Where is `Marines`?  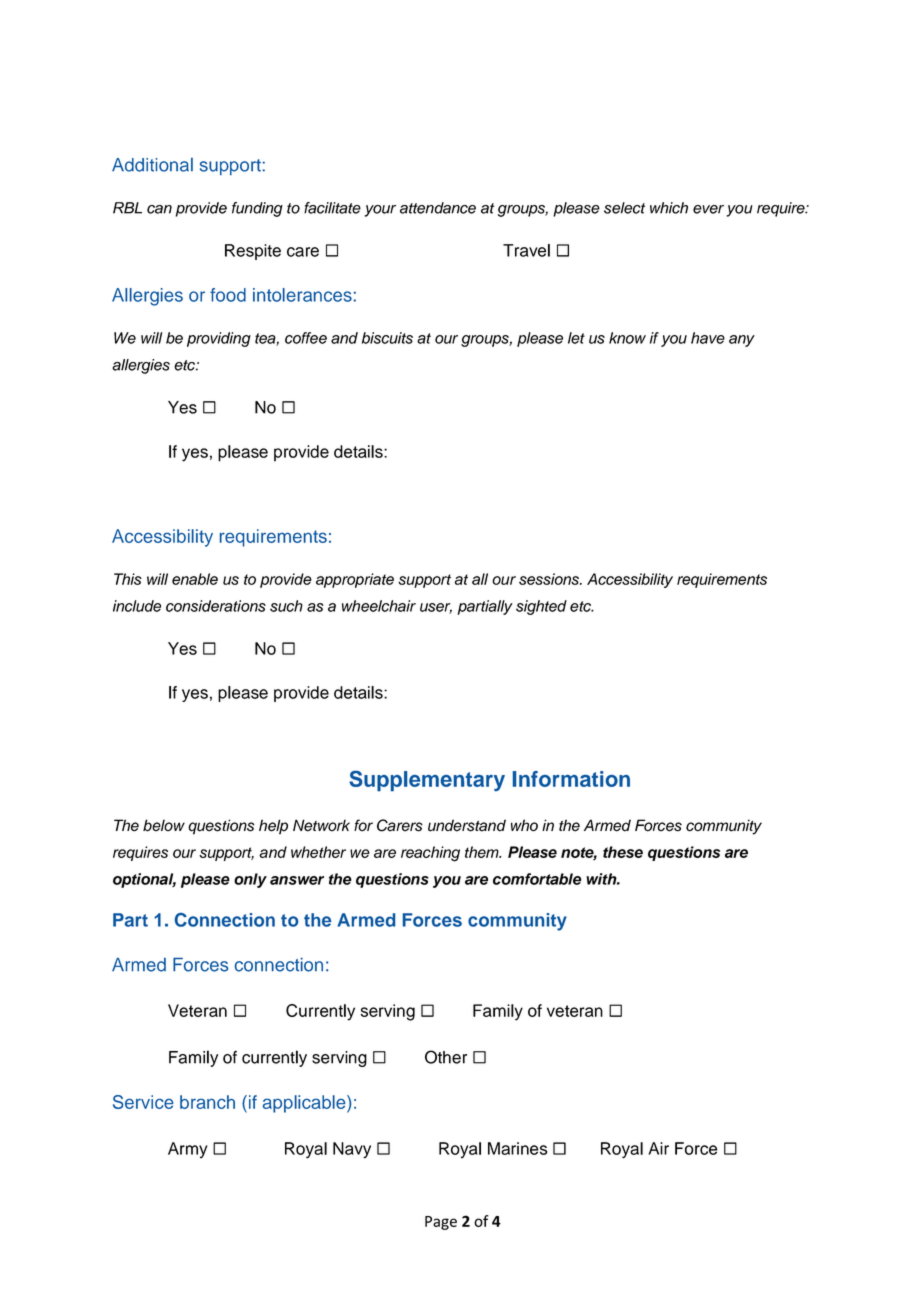
Marines is located at coordinates (517, 1148).
